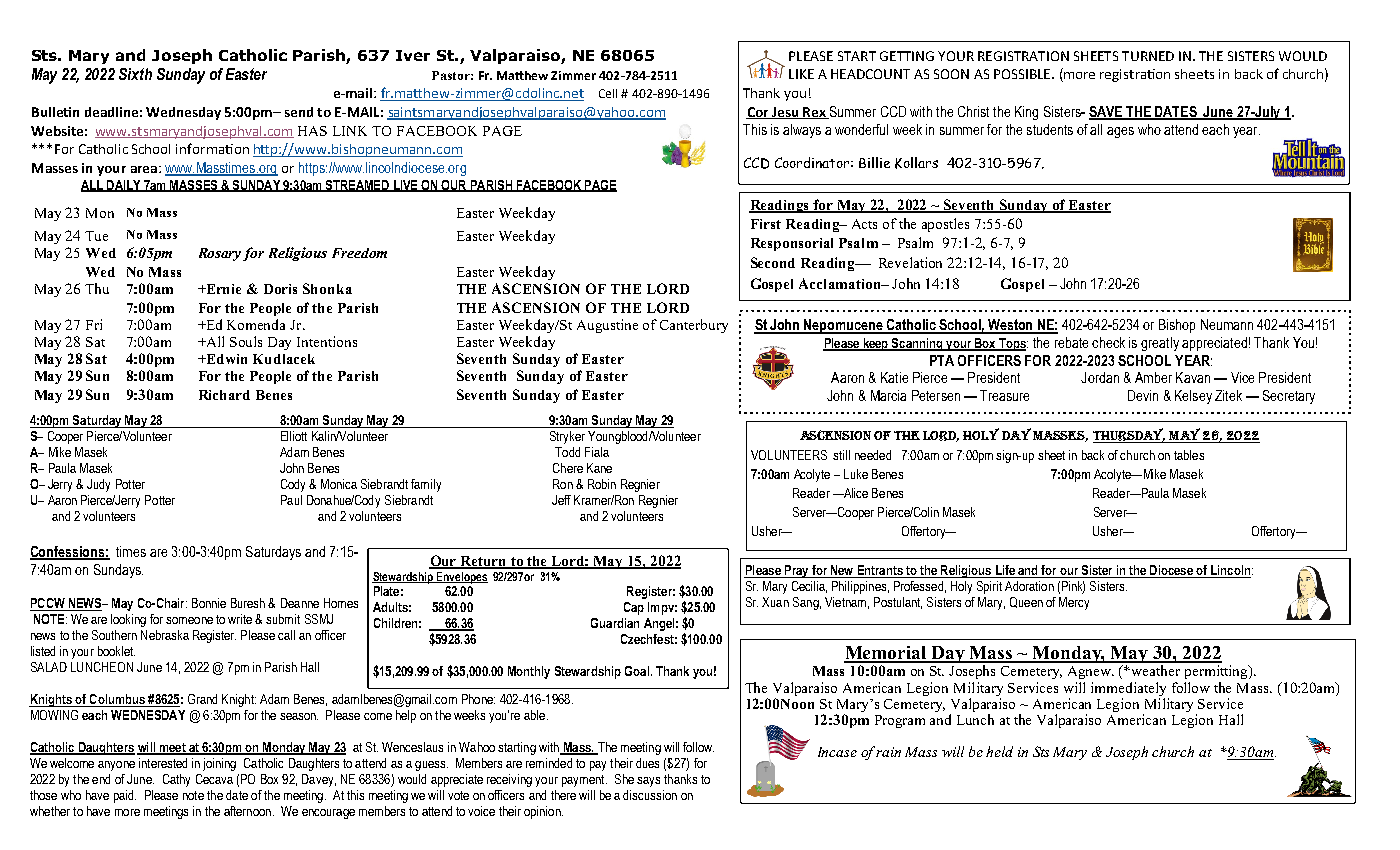 This screenshot has height=850, width=1400. What do you see at coordinates (294, 436) in the screenshot?
I see `Elliott` at bounding box center [294, 436].
